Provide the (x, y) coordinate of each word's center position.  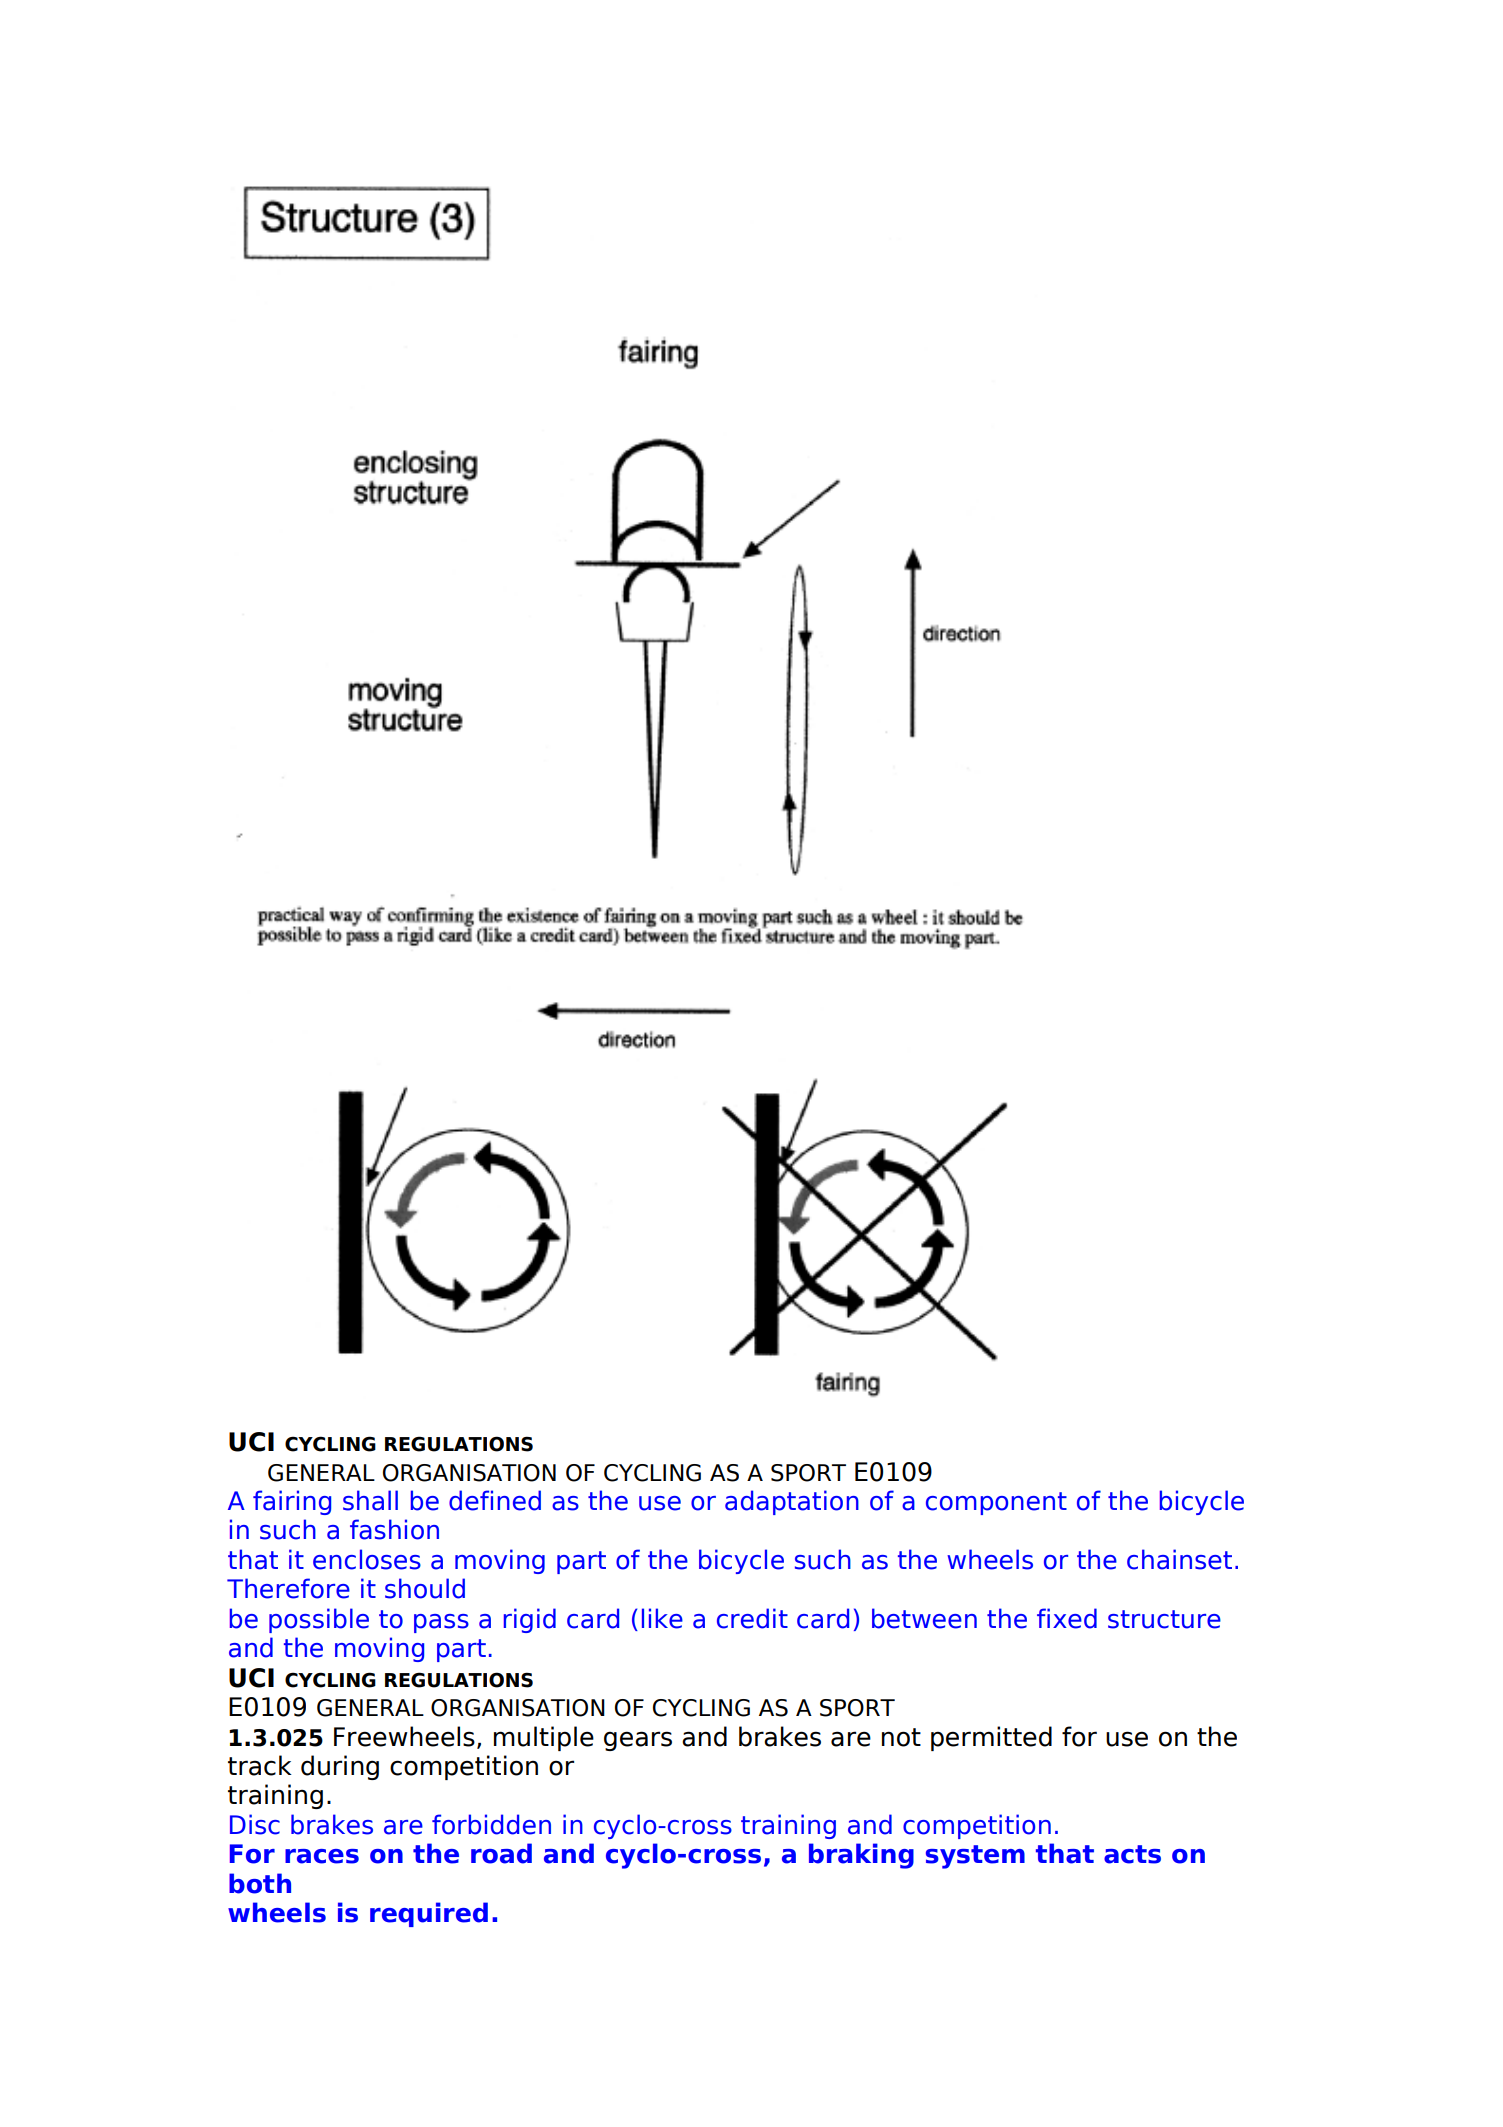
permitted (991, 1738)
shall (370, 1500)
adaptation (792, 1502)
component (996, 1503)
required (429, 1914)
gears (638, 1741)
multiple (544, 1738)
